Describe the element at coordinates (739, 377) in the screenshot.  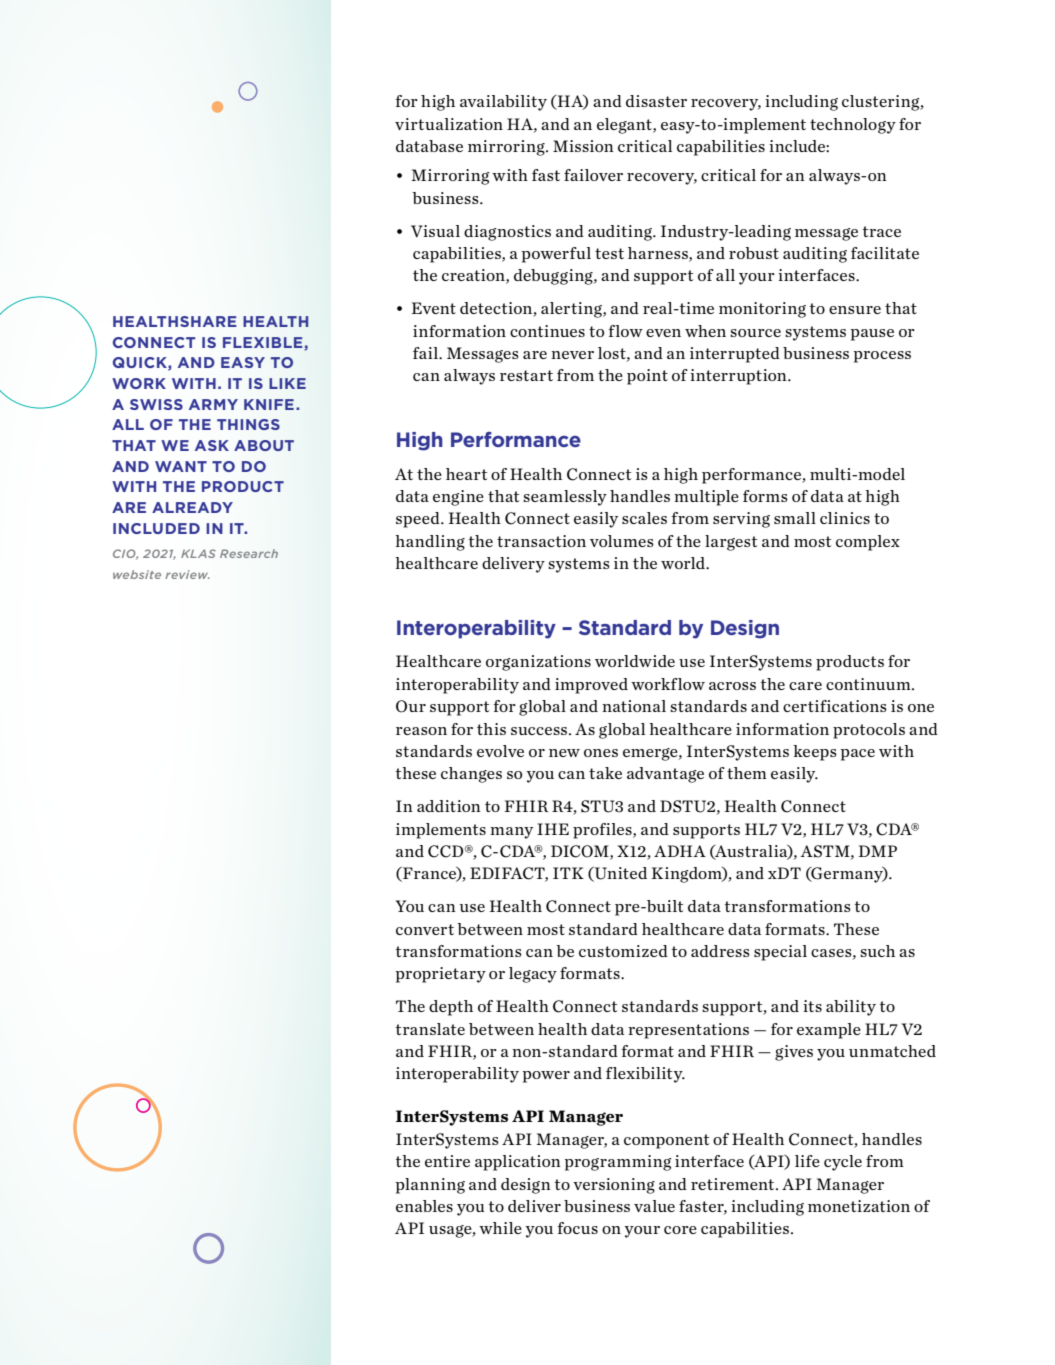
I see `interruption` at that location.
